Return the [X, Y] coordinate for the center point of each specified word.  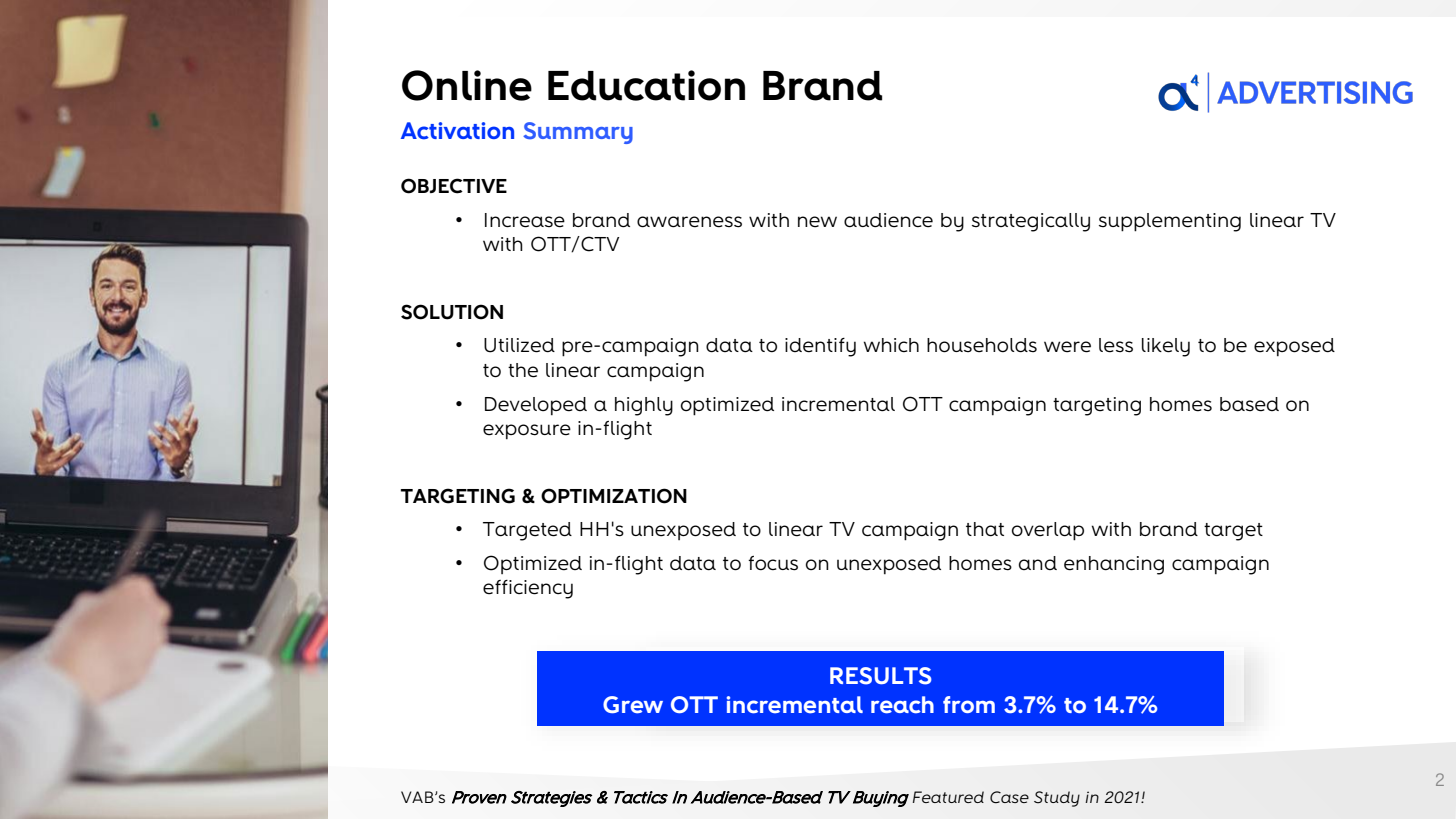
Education [646, 85]
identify [820, 347]
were [1067, 347]
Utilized [519, 345]
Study [1057, 799]
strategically [1031, 222]
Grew [633, 705]
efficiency [528, 589]
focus [773, 563]
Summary [578, 133]
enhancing [1114, 565]
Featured [948, 797]
